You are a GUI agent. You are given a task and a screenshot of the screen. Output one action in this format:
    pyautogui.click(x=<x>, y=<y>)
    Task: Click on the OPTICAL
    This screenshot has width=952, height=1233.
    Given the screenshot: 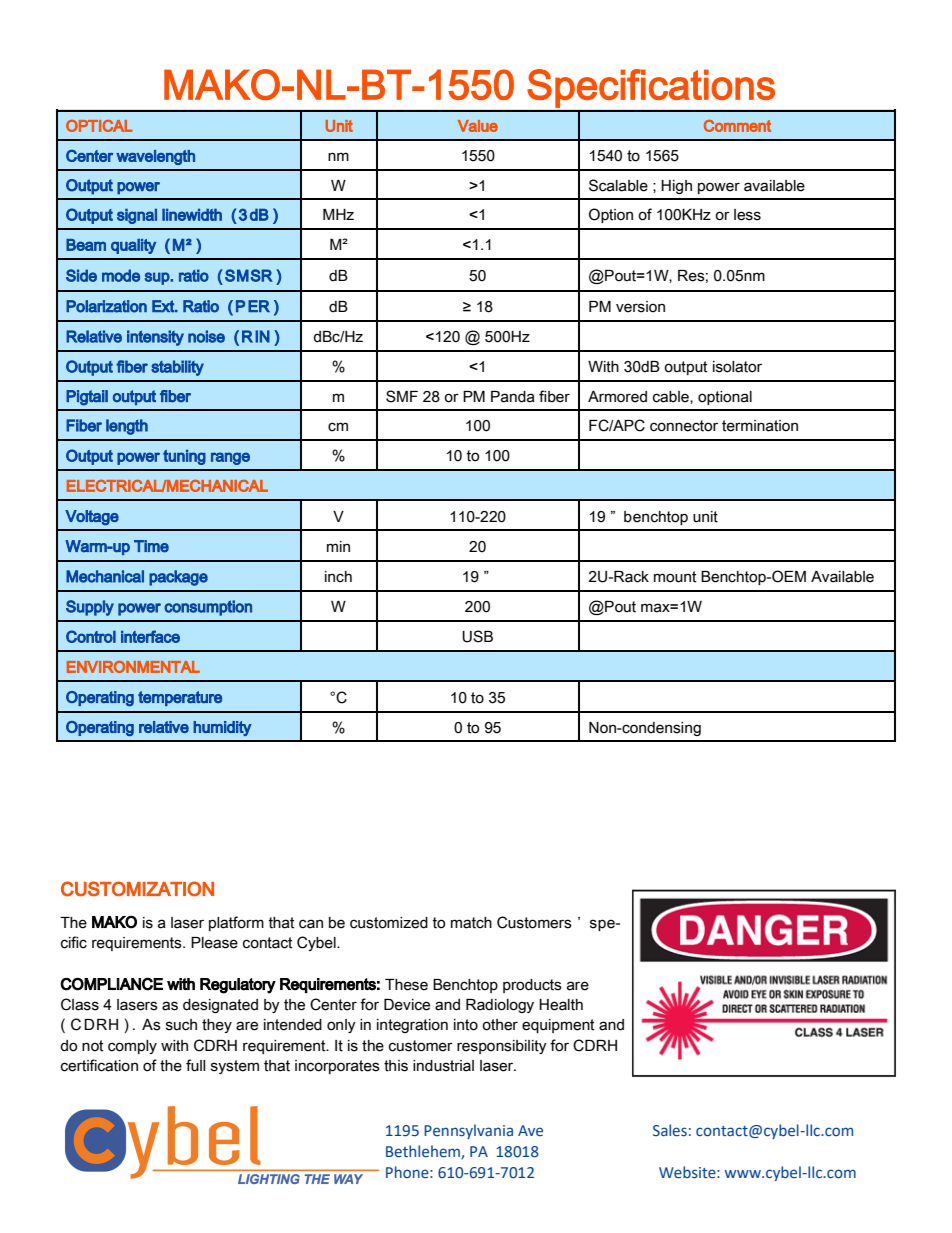 What is the action you would take?
    pyautogui.click(x=99, y=125)
